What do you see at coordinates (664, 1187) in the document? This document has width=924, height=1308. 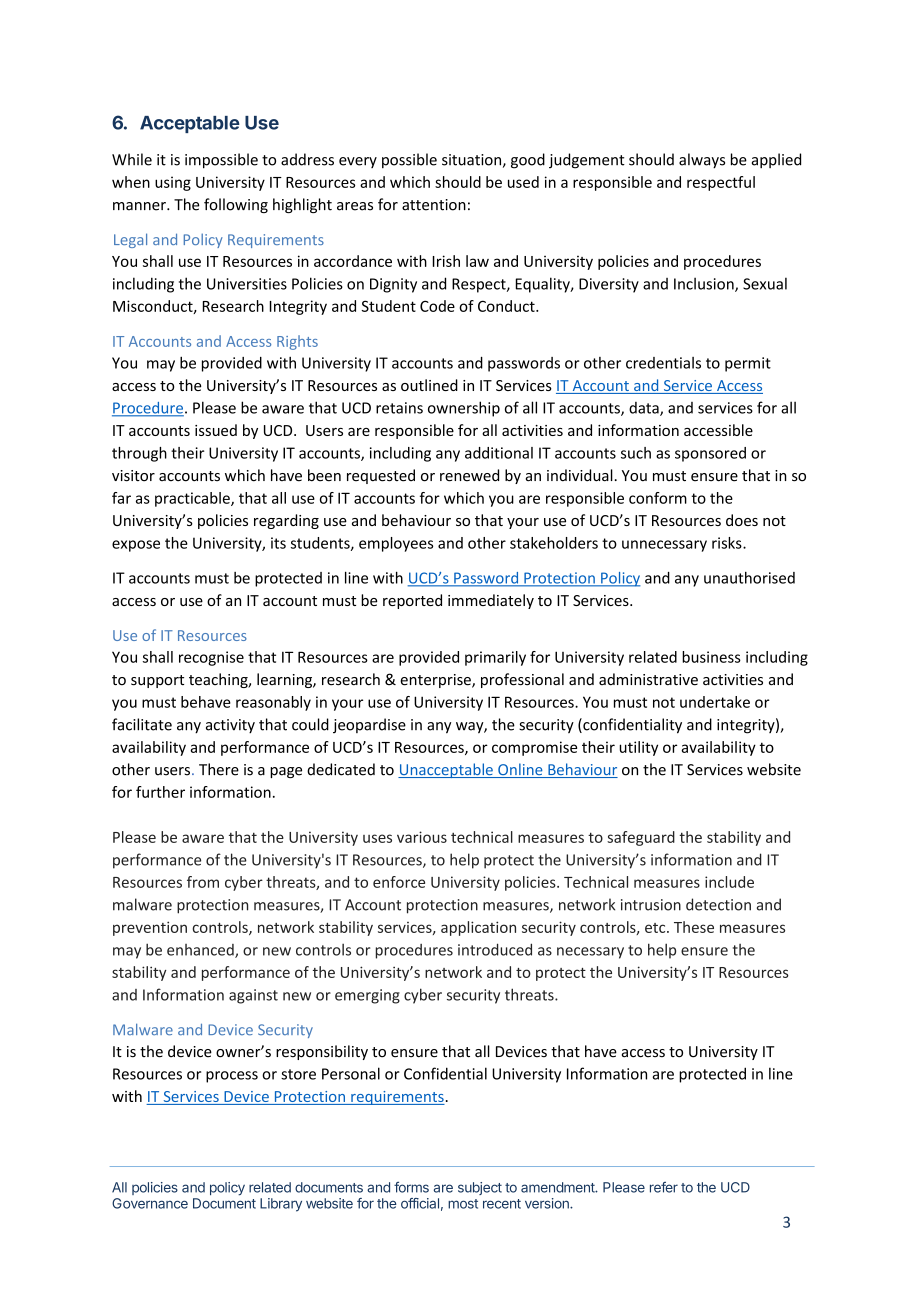 I see `refer` at bounding box center [664, 1187].
